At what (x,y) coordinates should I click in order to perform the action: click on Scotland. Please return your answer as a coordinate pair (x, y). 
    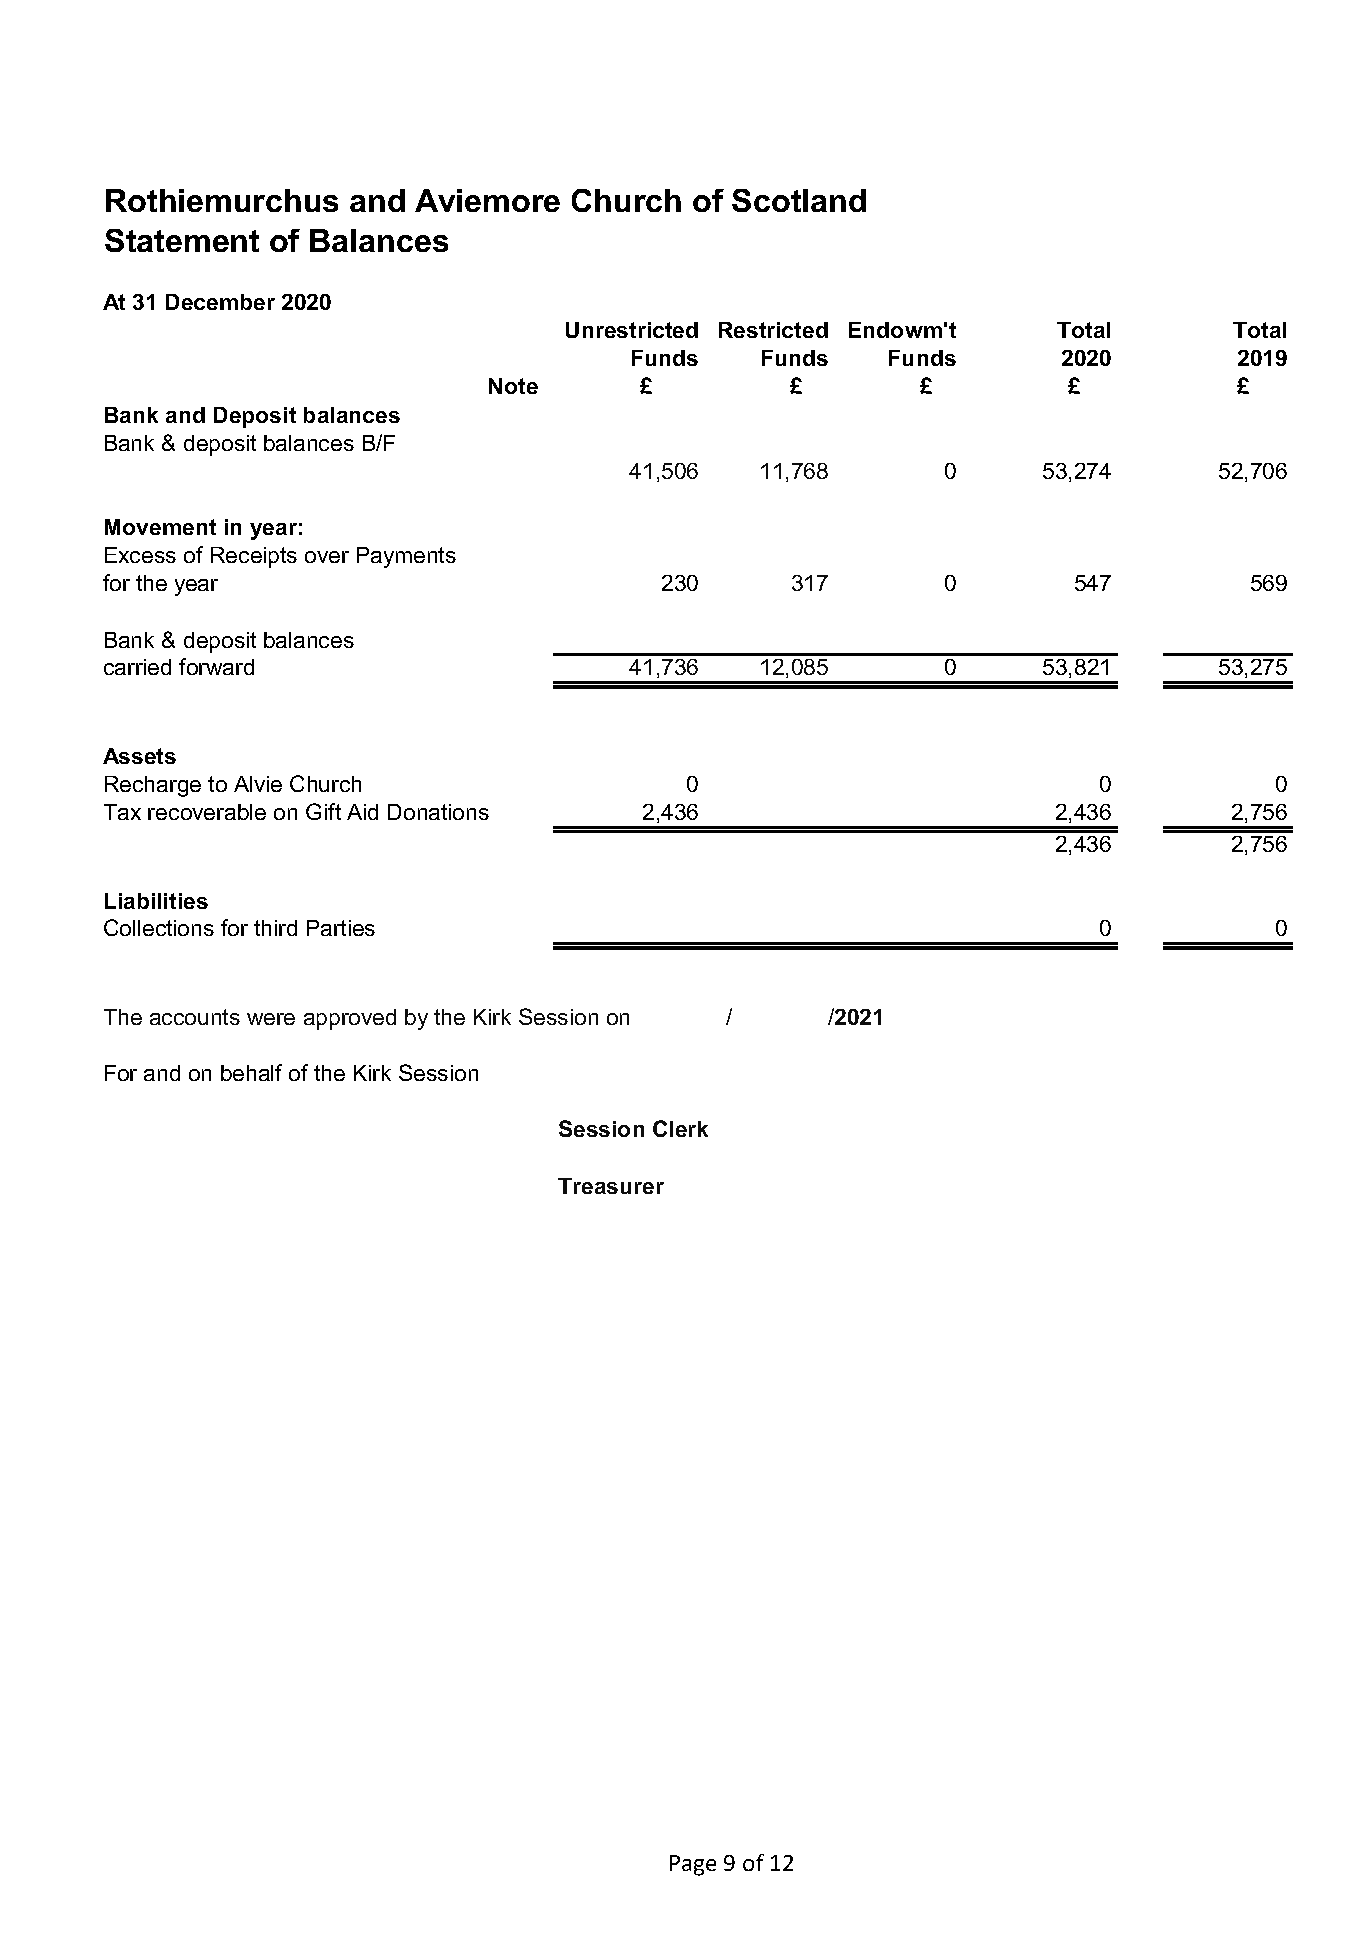
    Looking at the image, I should click on (799, 200).
